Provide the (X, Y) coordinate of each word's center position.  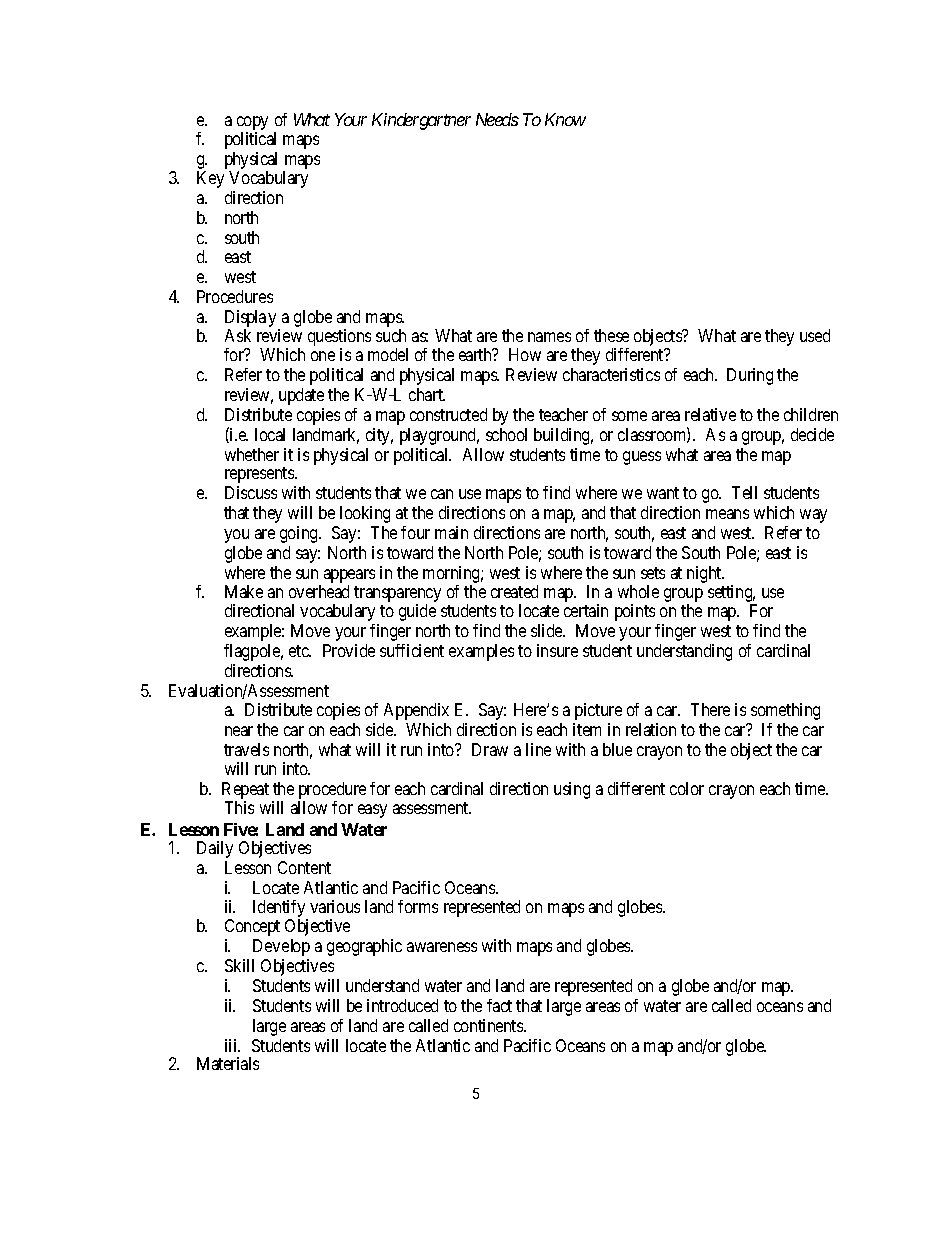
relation (651, 729)
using (572, 790)
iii (232, 1045)
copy (252, 123)
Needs (497, 119)
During (750, 376)
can (442, 494)
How (525, 354)
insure (557, 650)
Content (304, 867)
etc (300, 651)
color (687, 788)
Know (565, 119)
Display (252, 320)
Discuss (251, 492)
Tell (744, 492)
